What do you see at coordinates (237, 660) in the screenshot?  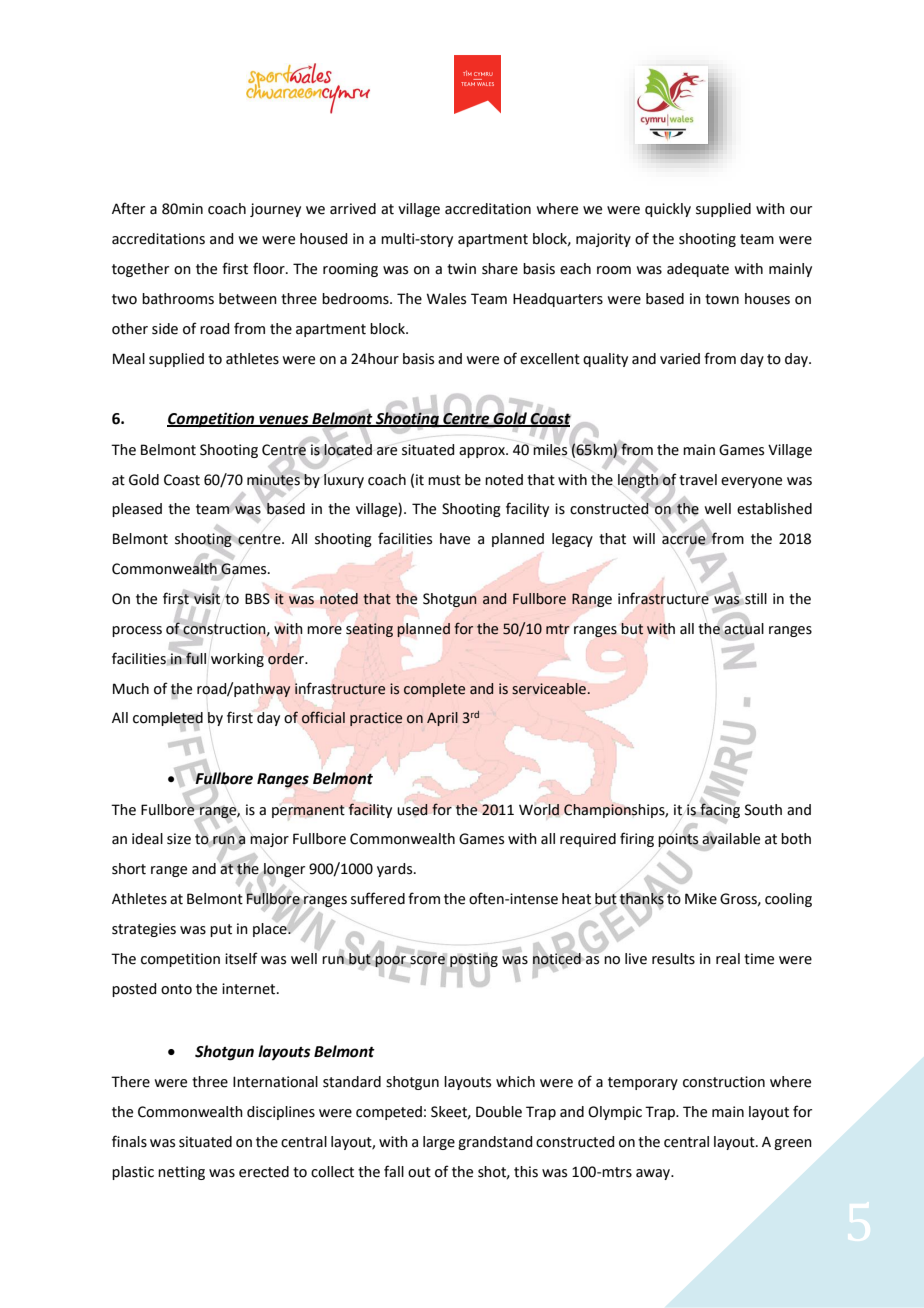 I see `working` at bounding box center [237, 660].
